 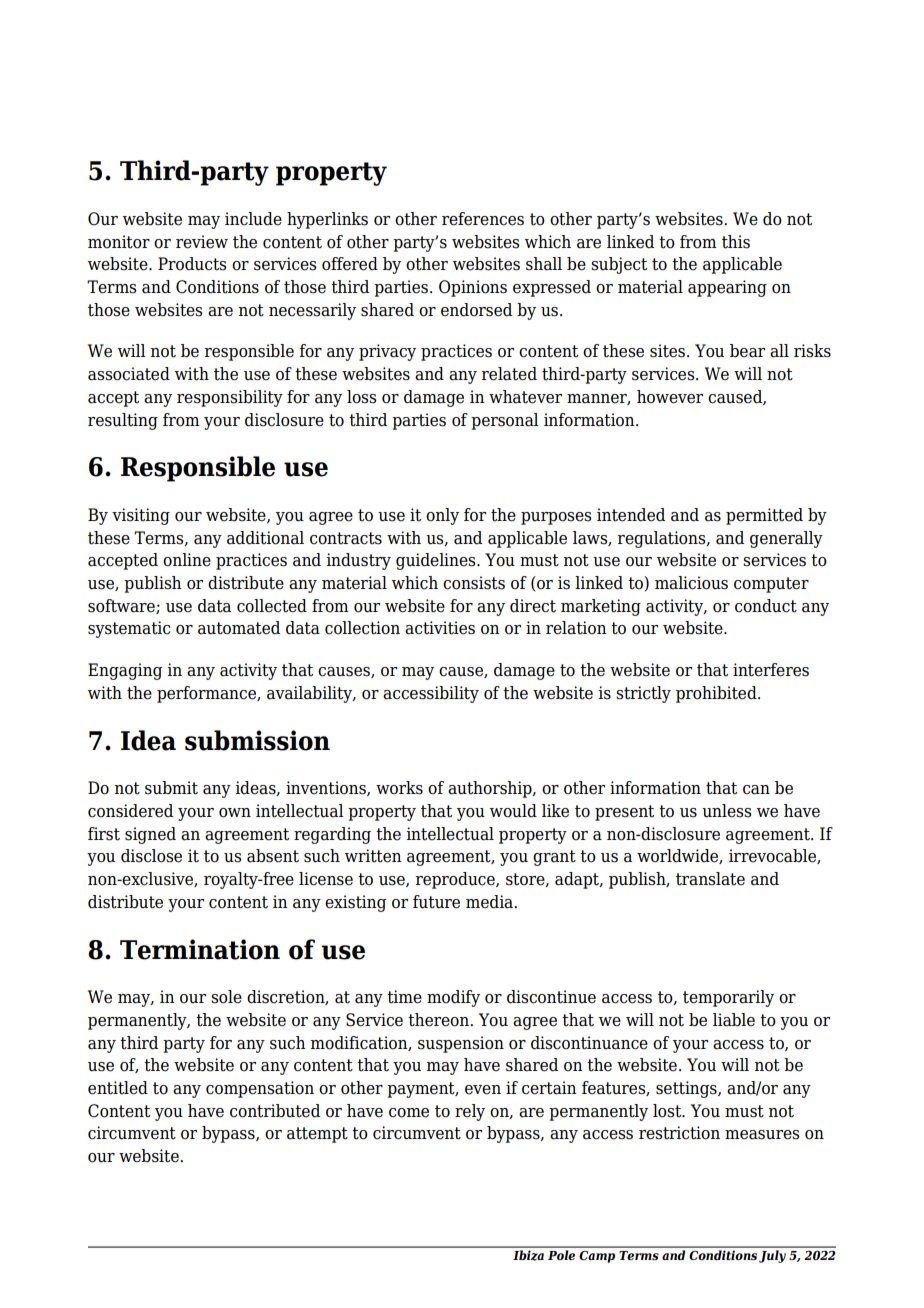 What do you see at coordinates (125, 671) in the screenshot?
I see `Engaging` at bounding box center [125, 671].
